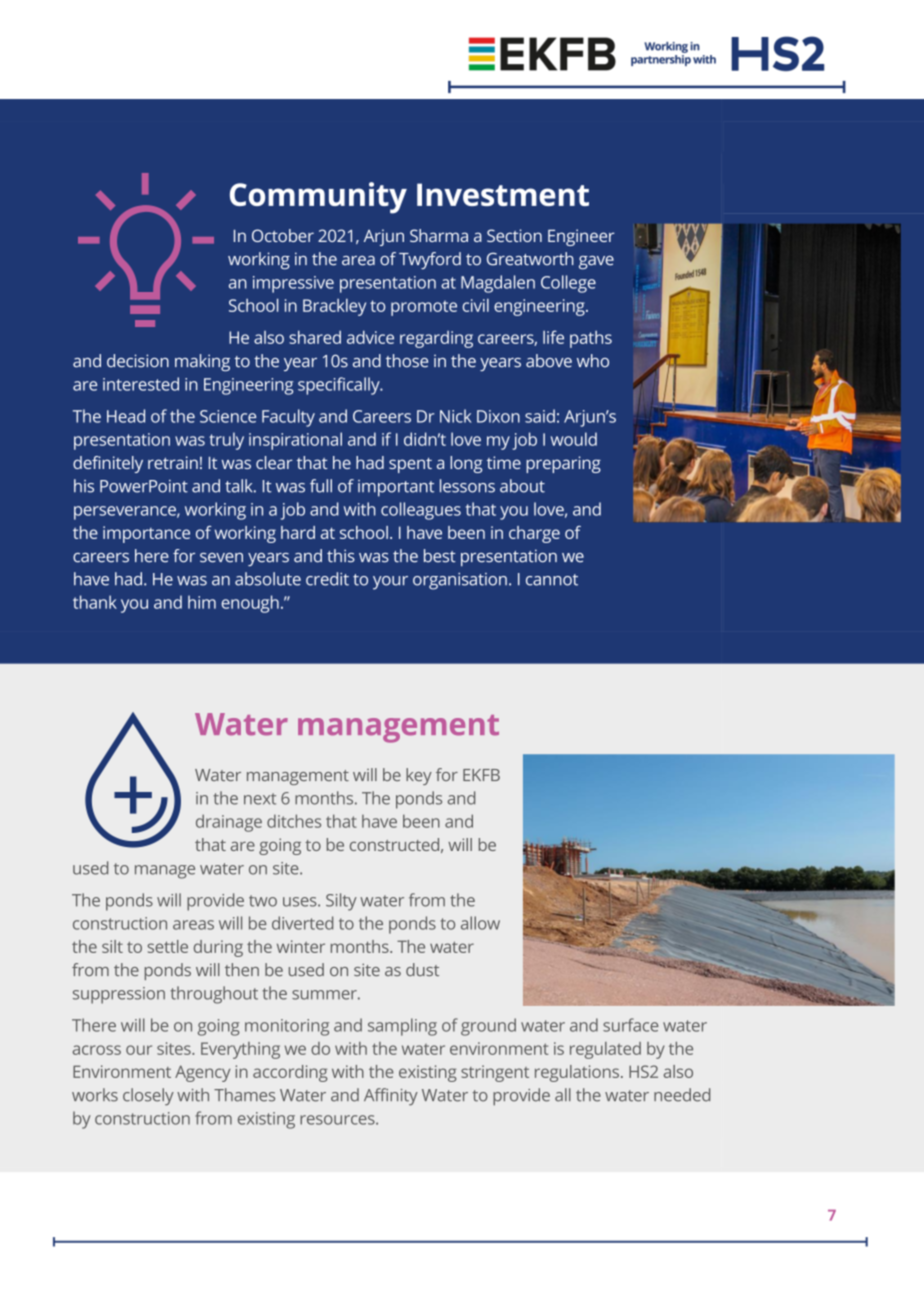  Describe the element at coordinates (146, 534) in the screenshot. I see `importance` at that location.
